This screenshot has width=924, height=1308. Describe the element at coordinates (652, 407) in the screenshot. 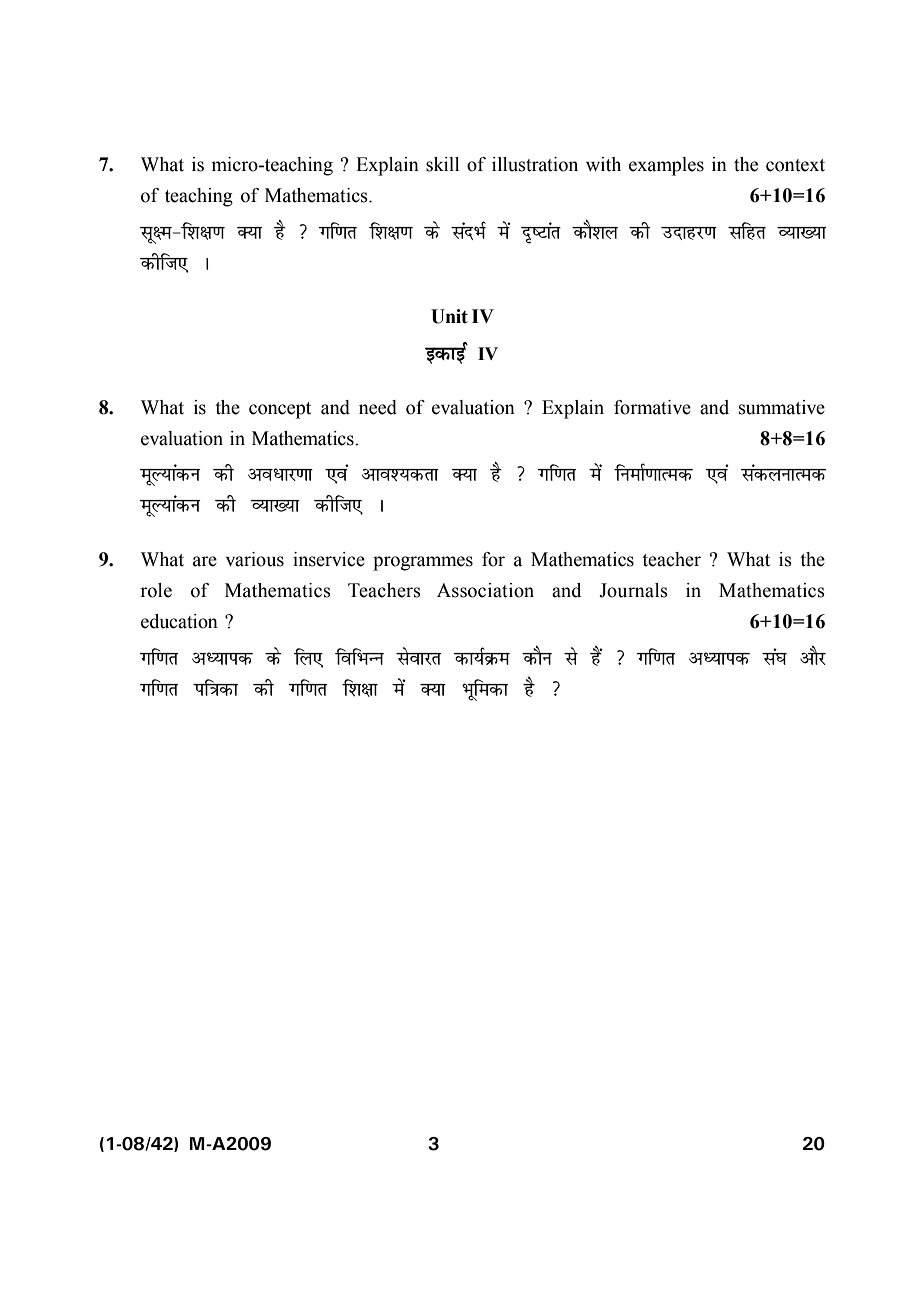

I see `formative` at that location.
